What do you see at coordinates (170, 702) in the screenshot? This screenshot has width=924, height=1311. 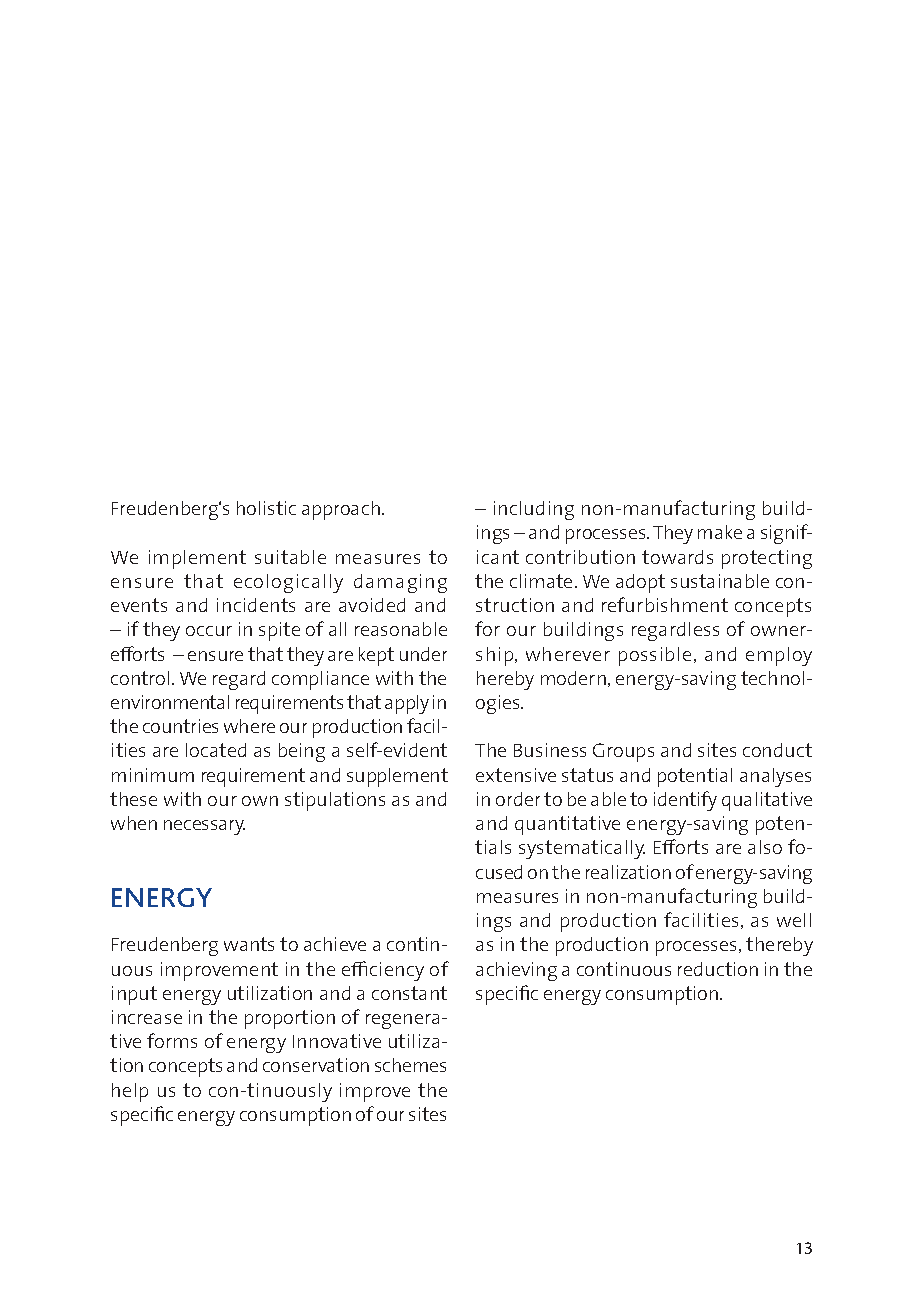 I see `environmental` at bounding box center [170, 702].
